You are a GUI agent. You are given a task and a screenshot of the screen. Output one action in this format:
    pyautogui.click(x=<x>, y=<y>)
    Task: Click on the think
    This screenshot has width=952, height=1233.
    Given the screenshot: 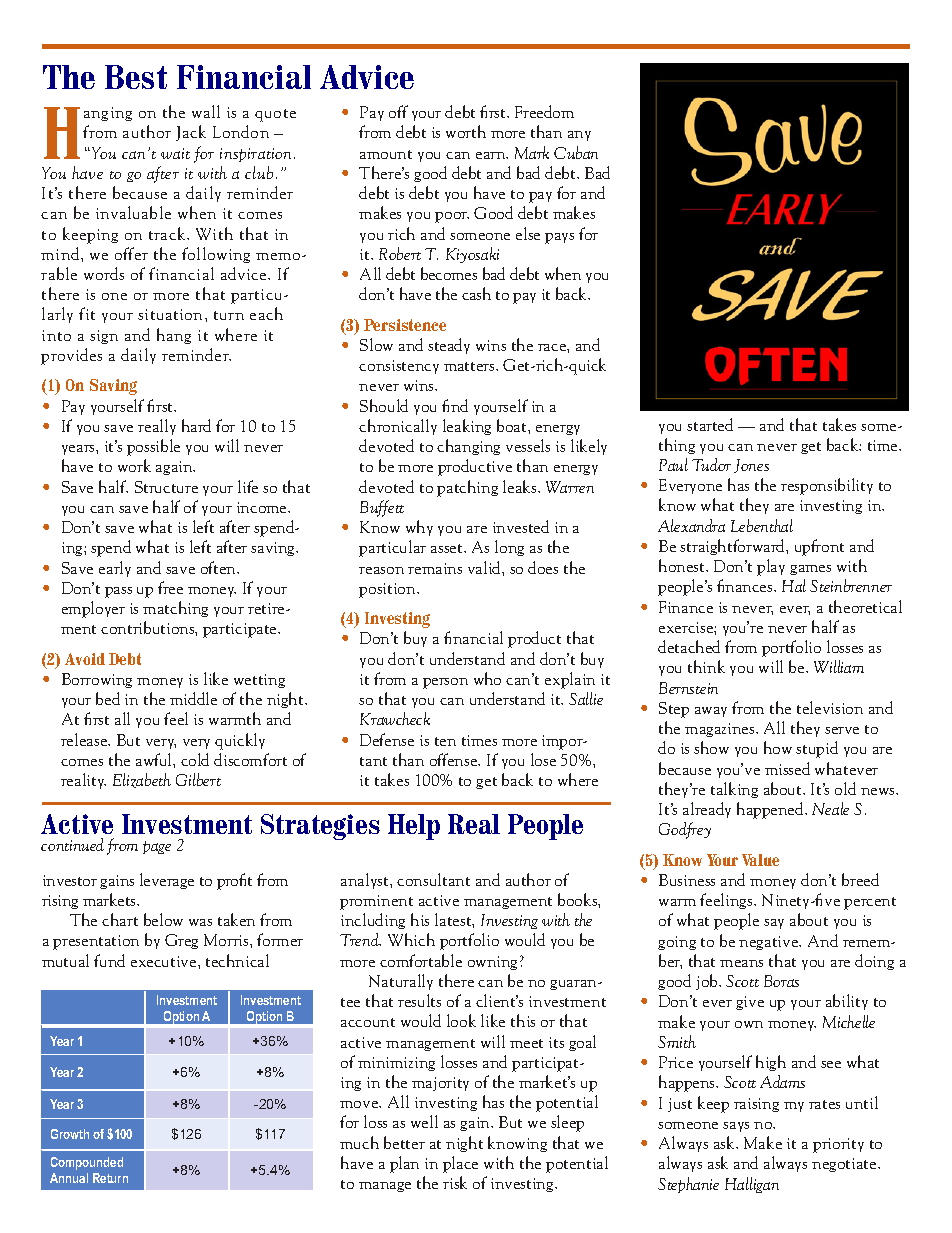 What is the action you would take?
    pyautogui.click(x=706, y=666)
